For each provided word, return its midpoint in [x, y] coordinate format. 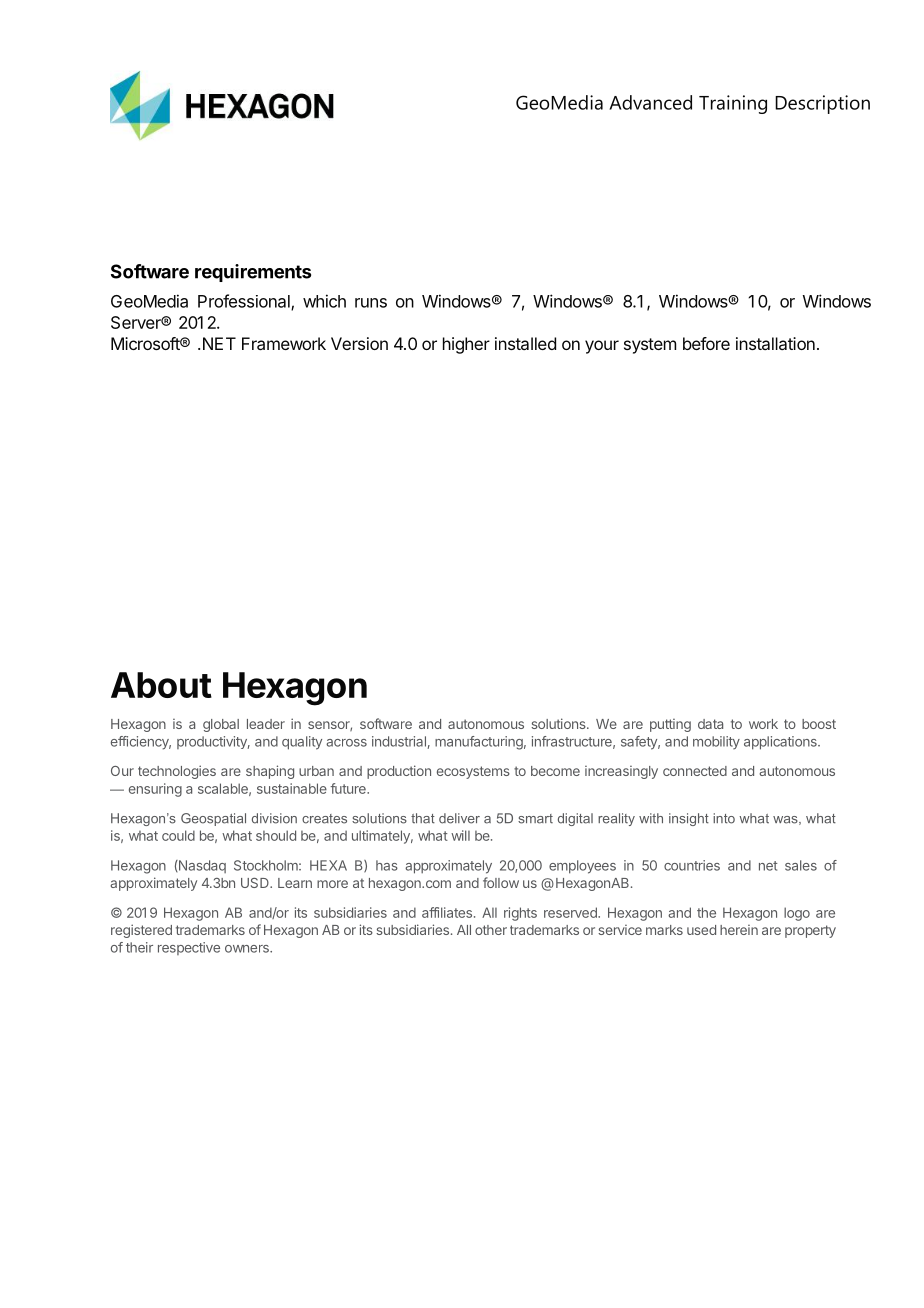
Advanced [650, 102]
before [706, 343]
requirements [253, 273]
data [710, 724]
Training [733, 104]
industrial [399, 741]
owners [248, 949]
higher [466, 345]
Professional [245, 302]
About [161, 685]
